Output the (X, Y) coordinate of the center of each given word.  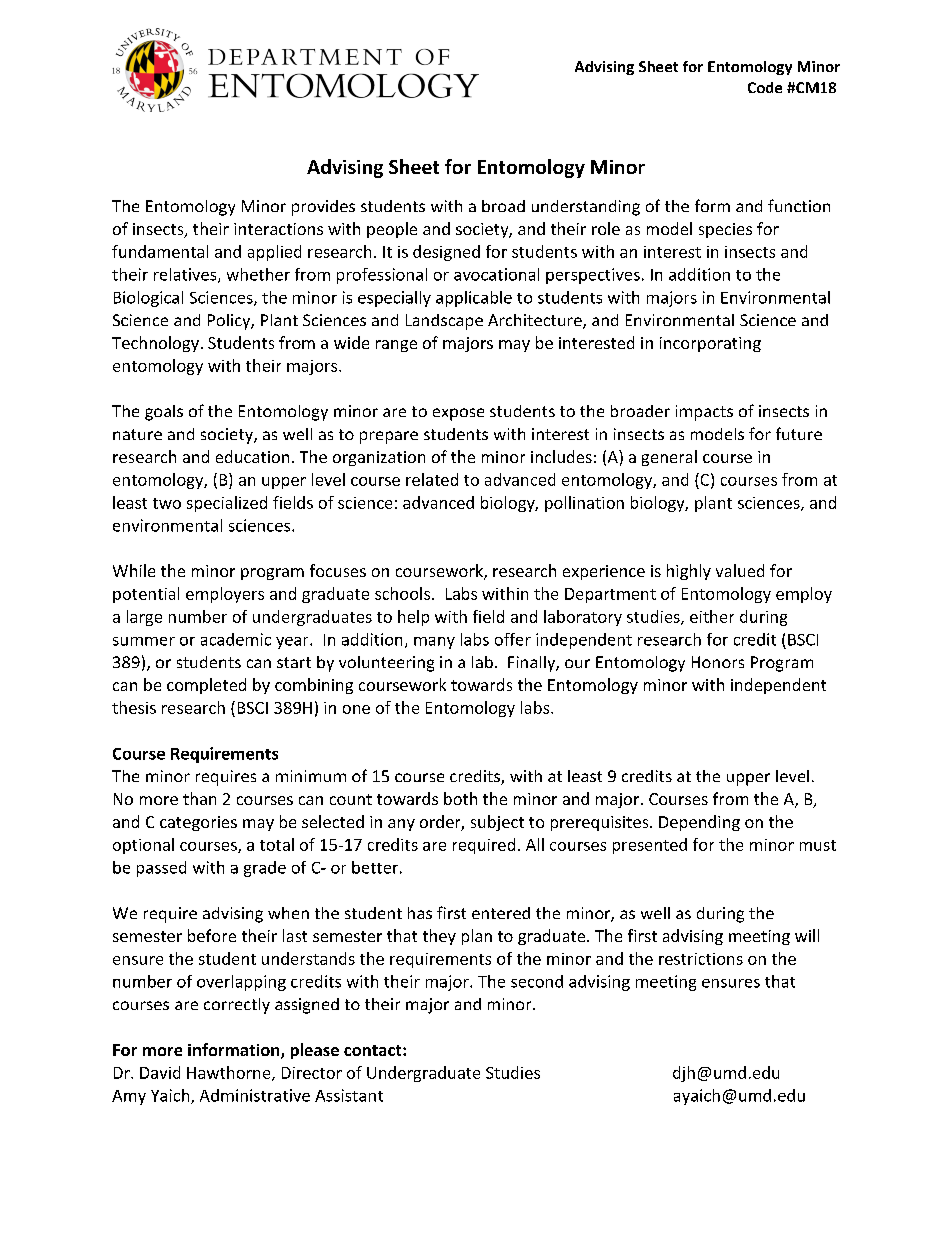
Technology (155, 344)
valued (740, 570)
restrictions (701, 959)
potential (146, 595)
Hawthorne (230, 1073)
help (413, 618)
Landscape (444, 322)
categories (198, 823)
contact (374, 1050)
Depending (699, 823)
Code (765, 87)
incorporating (710, 344)
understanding (586, 208)
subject (497, 823)
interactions (278, 229)
